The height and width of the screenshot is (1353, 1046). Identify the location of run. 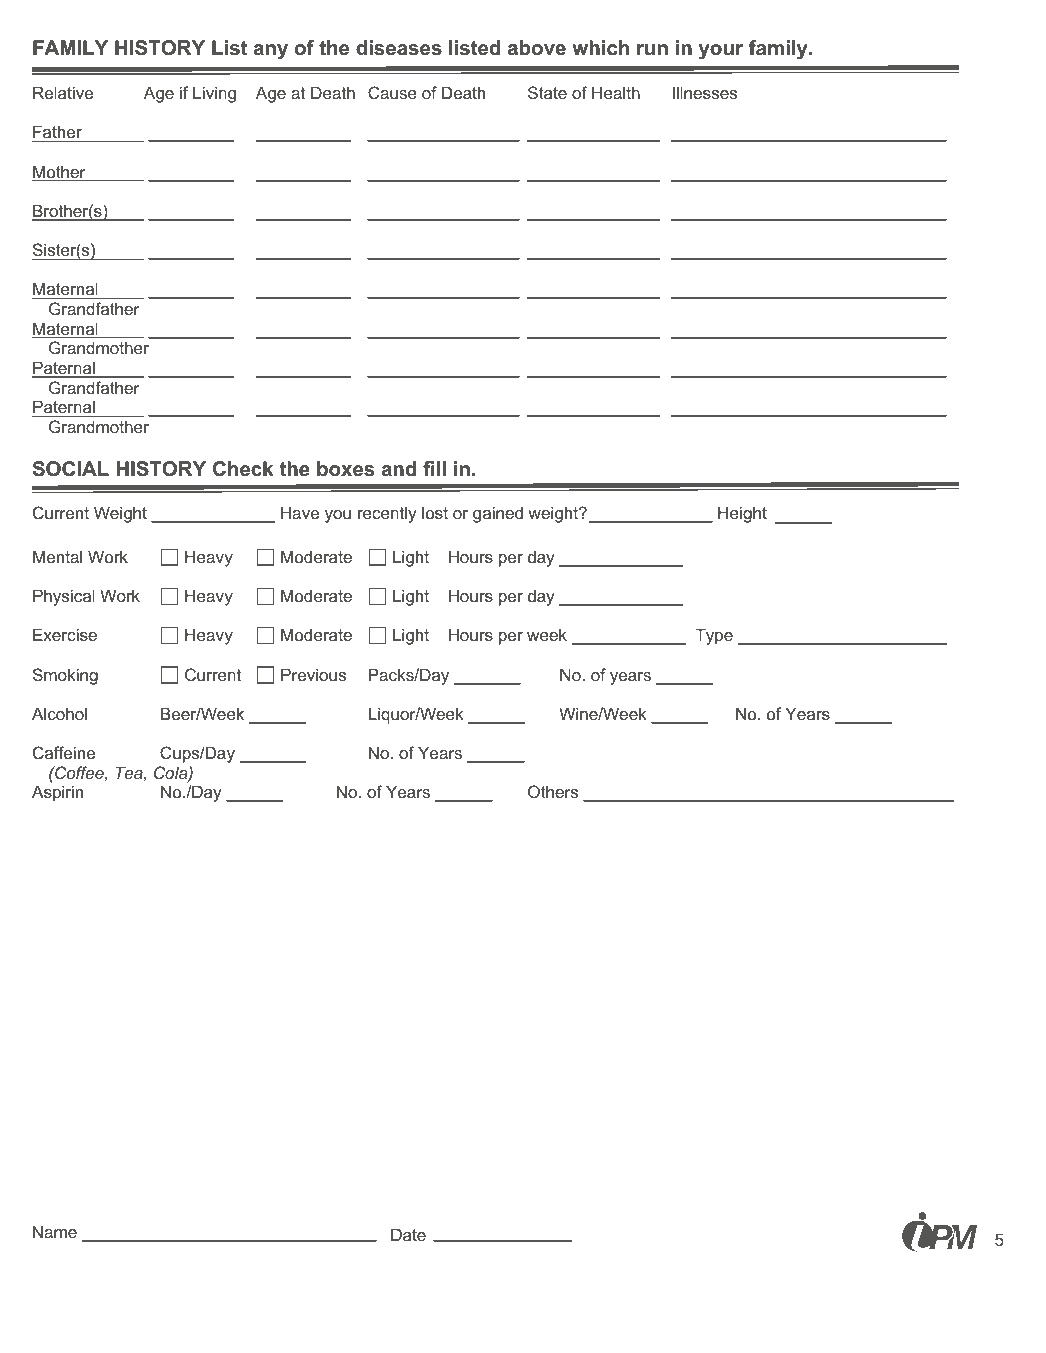
(652, 50).
